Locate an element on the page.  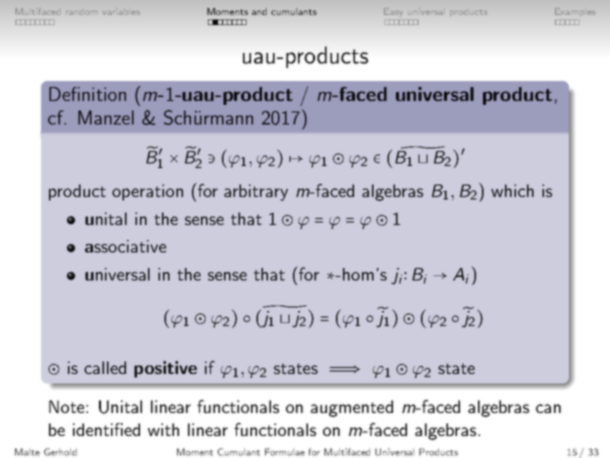
Examples is located at coordinates (575, 11).
